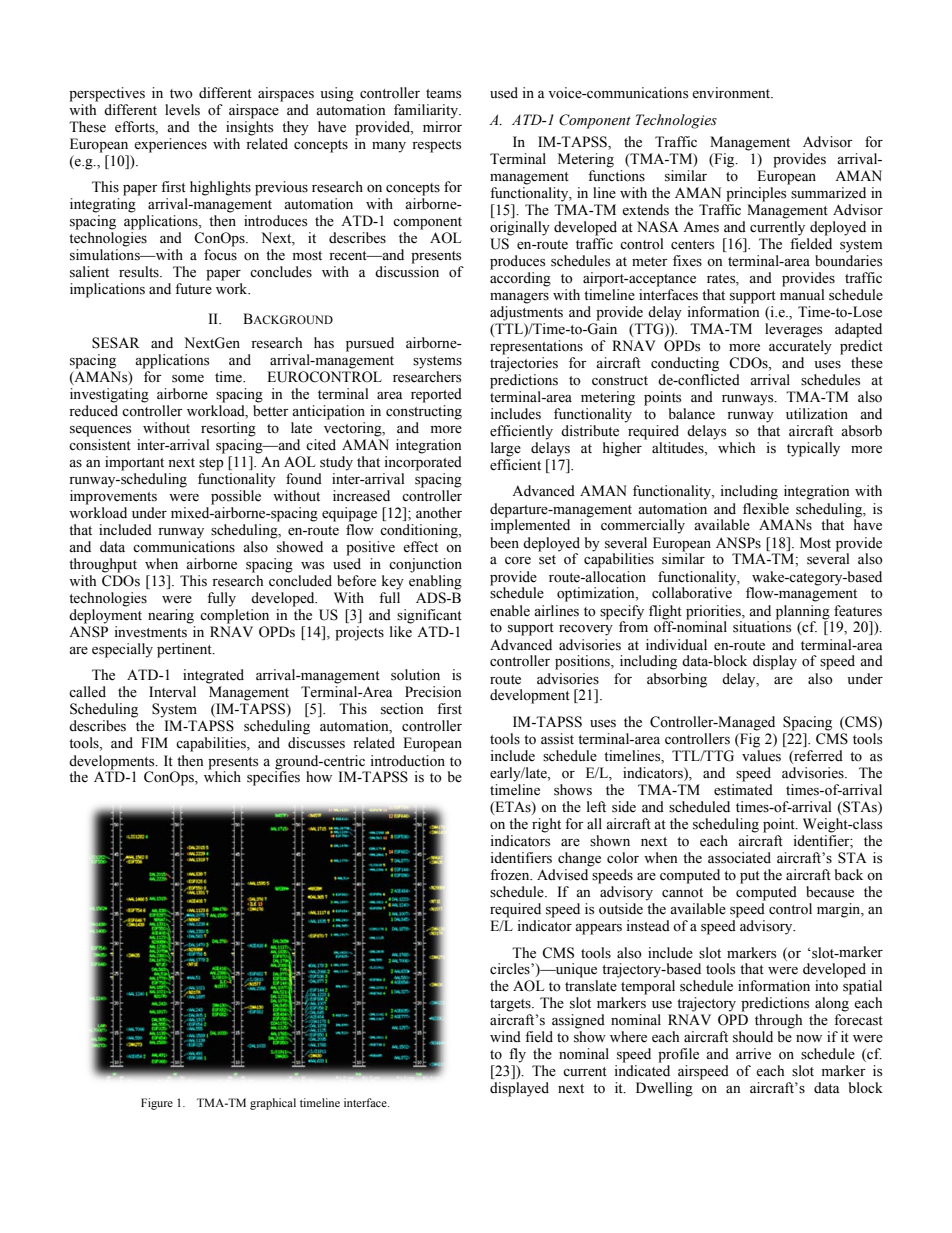  I want to click on familiarity, so click(427, 111).
